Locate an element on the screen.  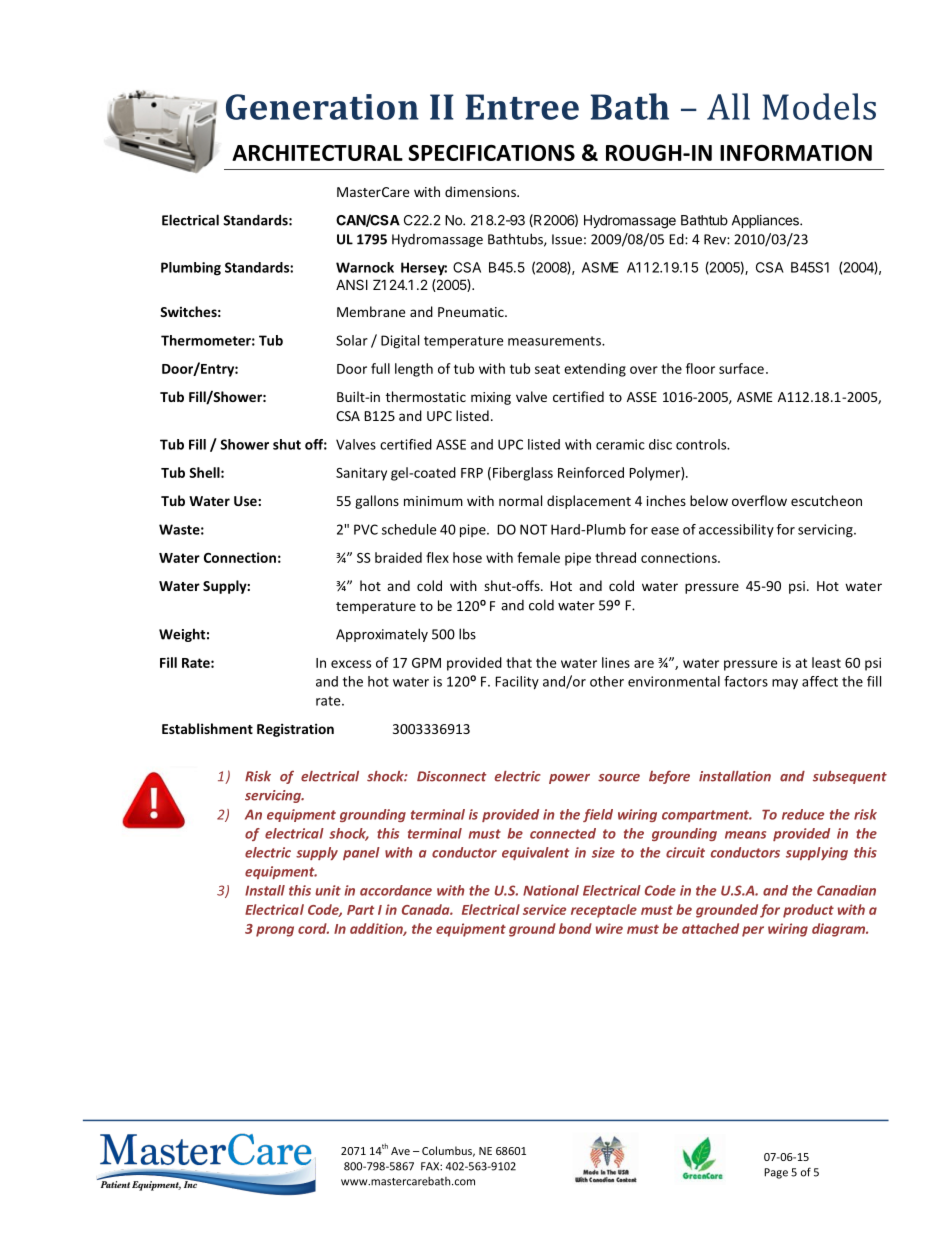
Page is located at coordinates (776, 1173).
